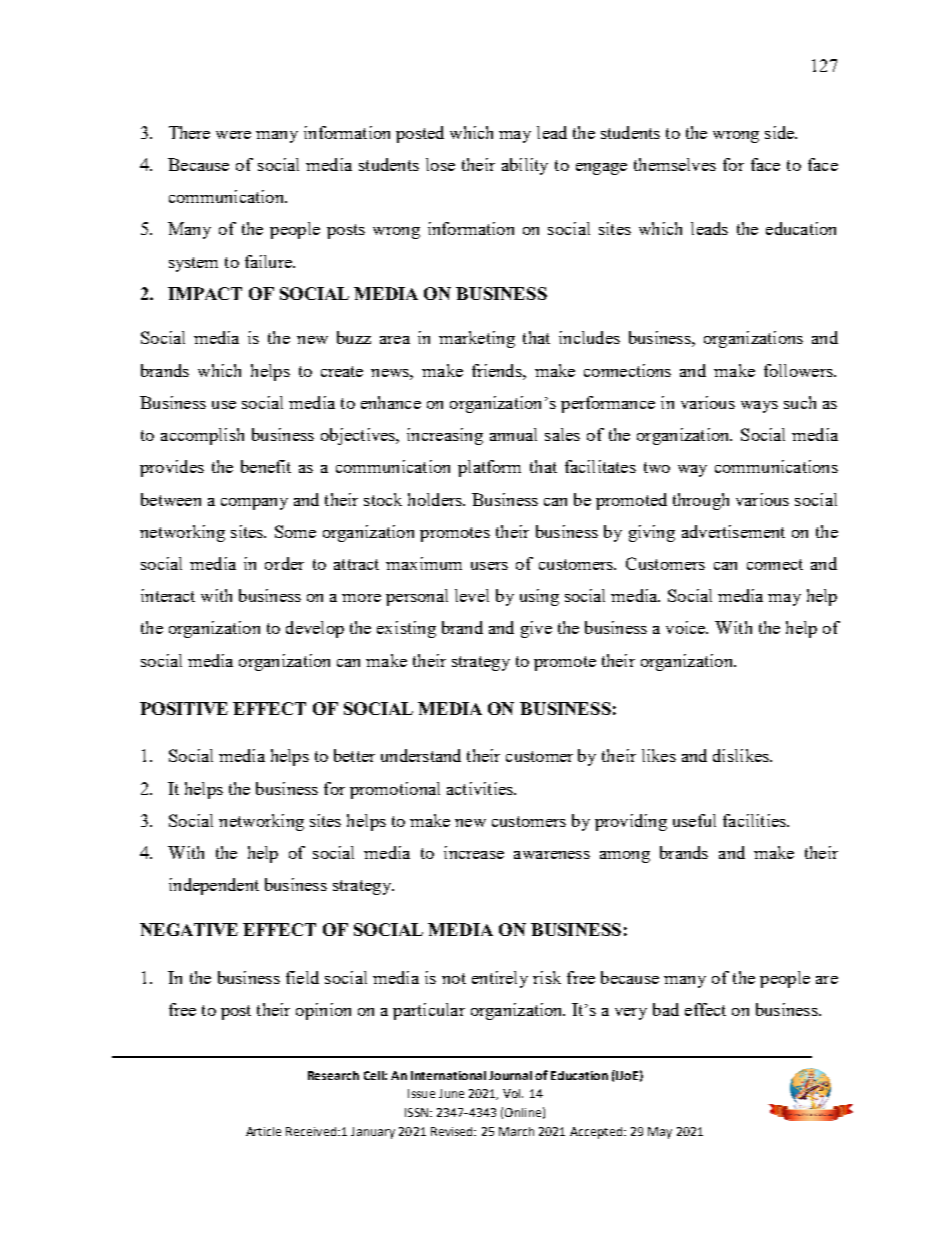 The height and width of the document is (1233, 952). What do you see at coordinates (472, 595) in the document?
I see `level` at bounding box center [472, 595].
